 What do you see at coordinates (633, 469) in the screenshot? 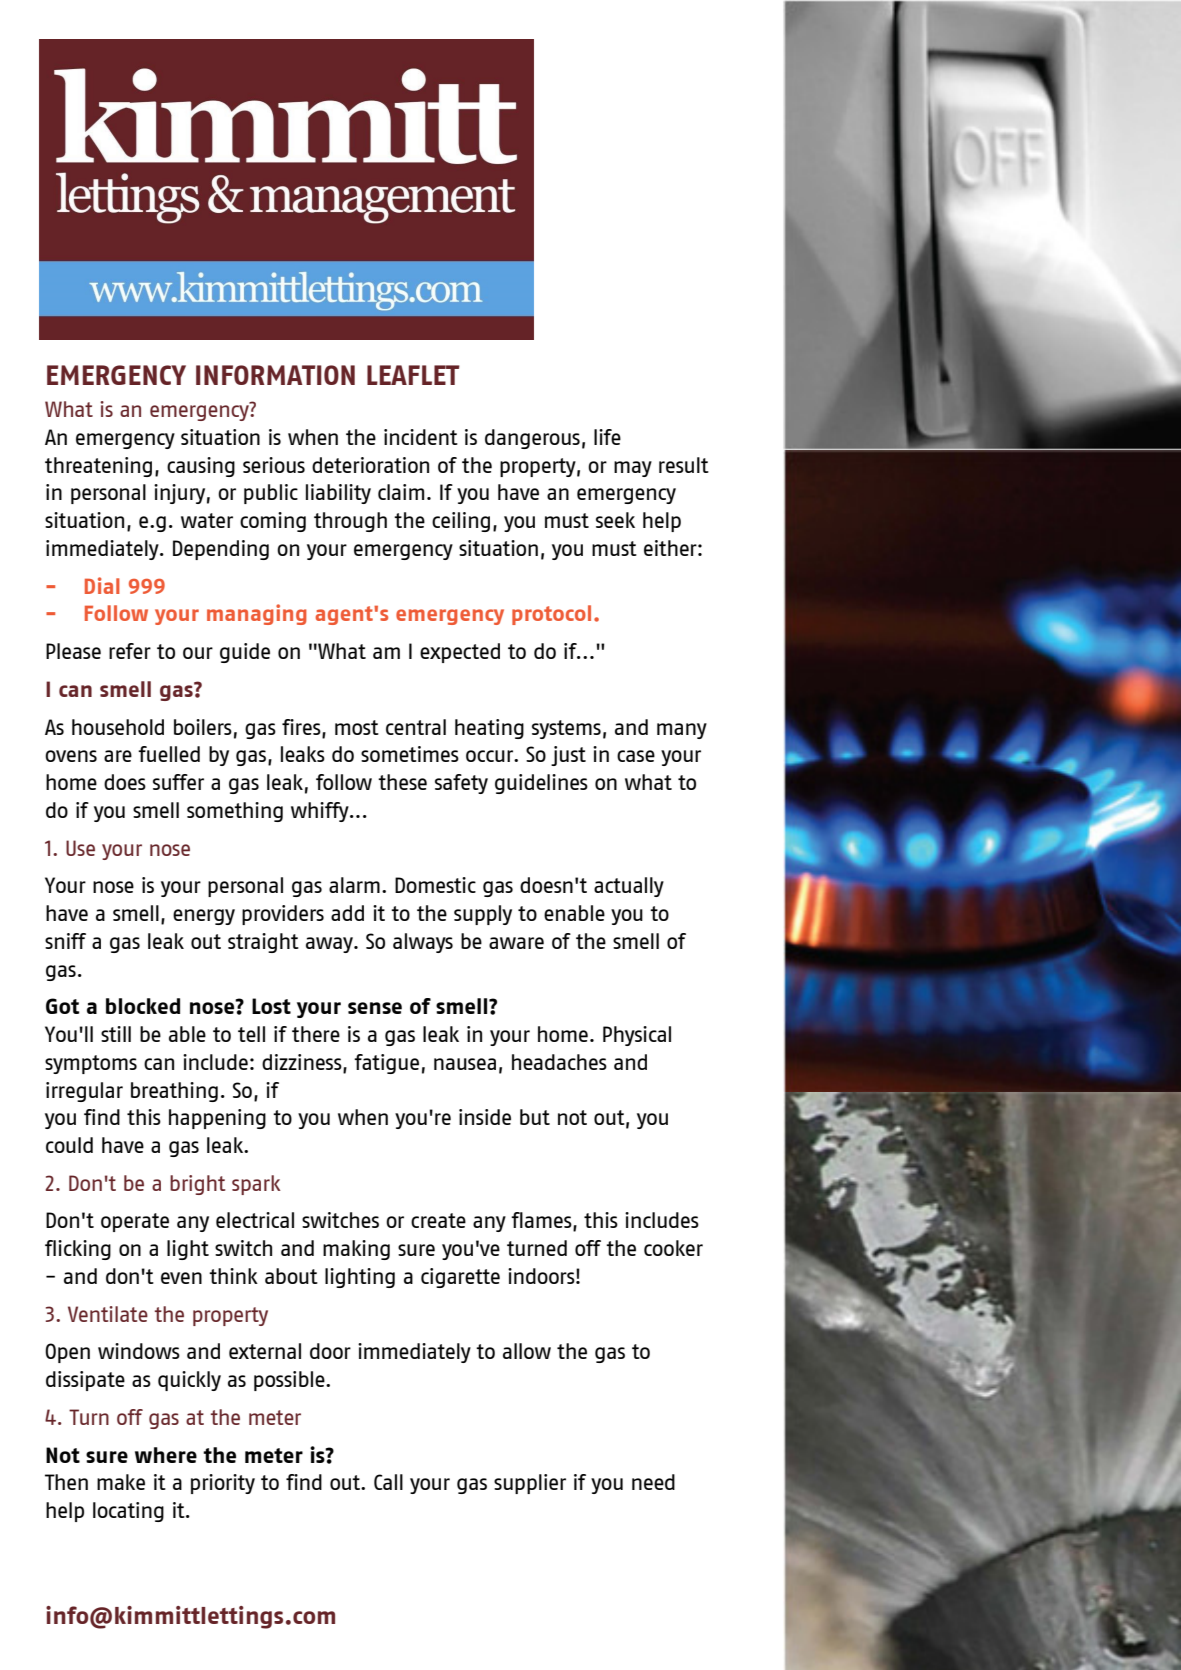
I see `may` at bounding box center [633, 469].
